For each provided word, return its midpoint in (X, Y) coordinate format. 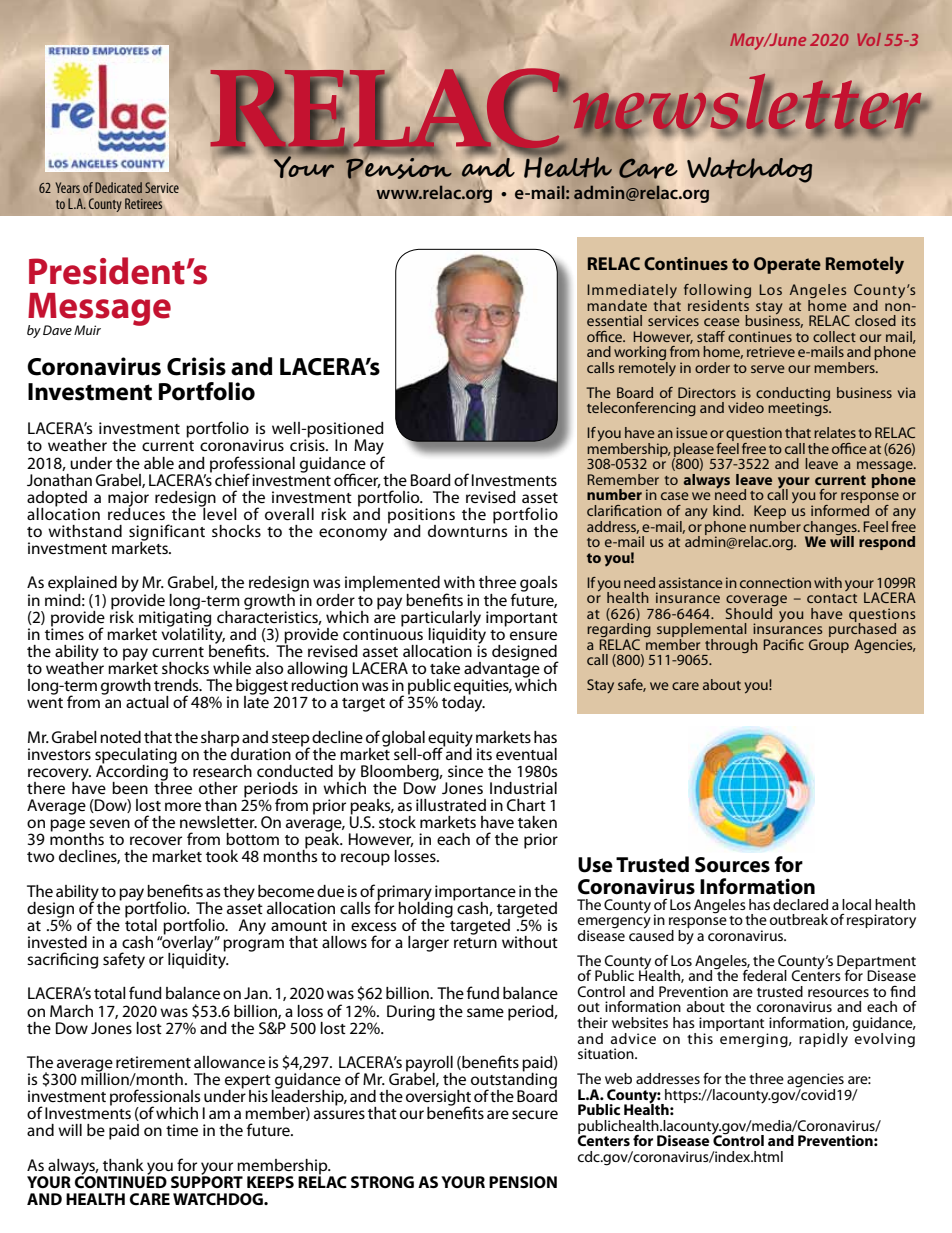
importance (475, 894)
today (463, 703)
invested (57, 942)
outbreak (799, 919)
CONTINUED (121, 1181)
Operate (787, 265)
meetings (799, 408)
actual (147, 702)
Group (829, 646)
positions (421, 517)
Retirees (143, 203)
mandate (617, 305)
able (159, 463)
